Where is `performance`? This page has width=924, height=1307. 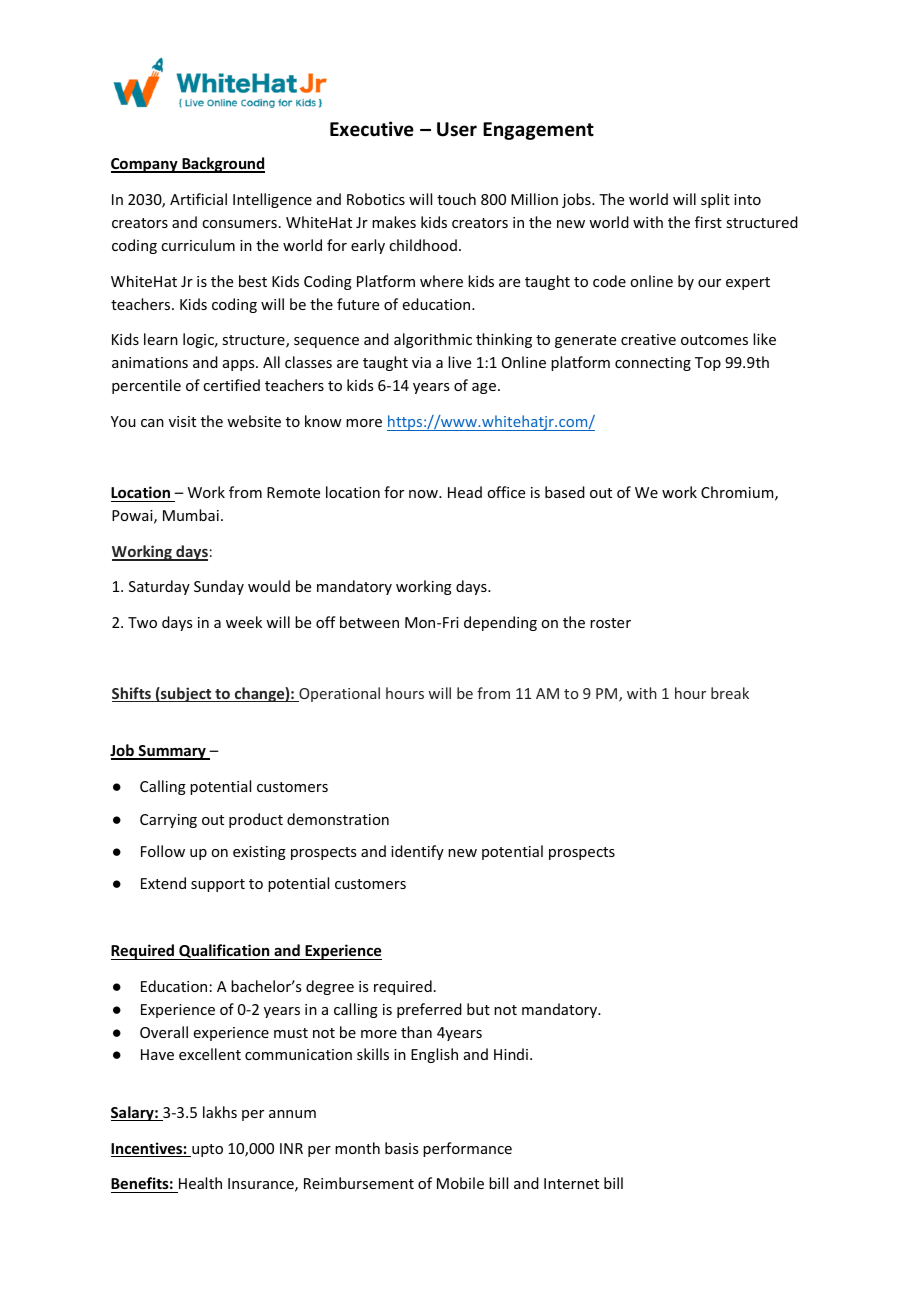
performance is located at coordinates (467, 1149).
